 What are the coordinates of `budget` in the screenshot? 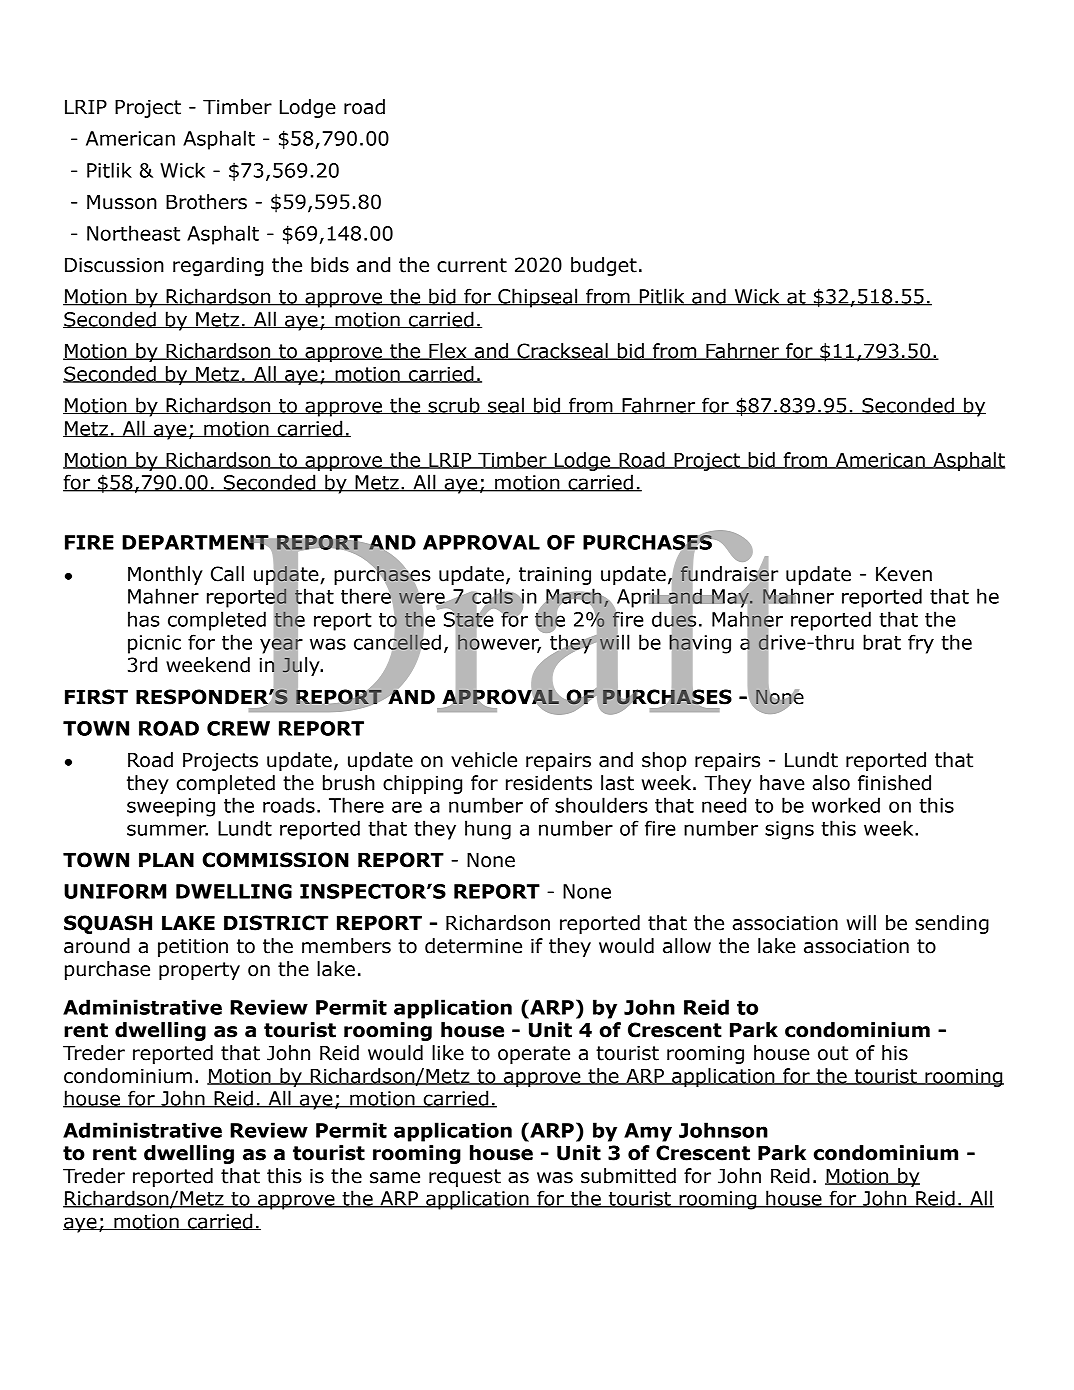 It's located at (604, 266).
